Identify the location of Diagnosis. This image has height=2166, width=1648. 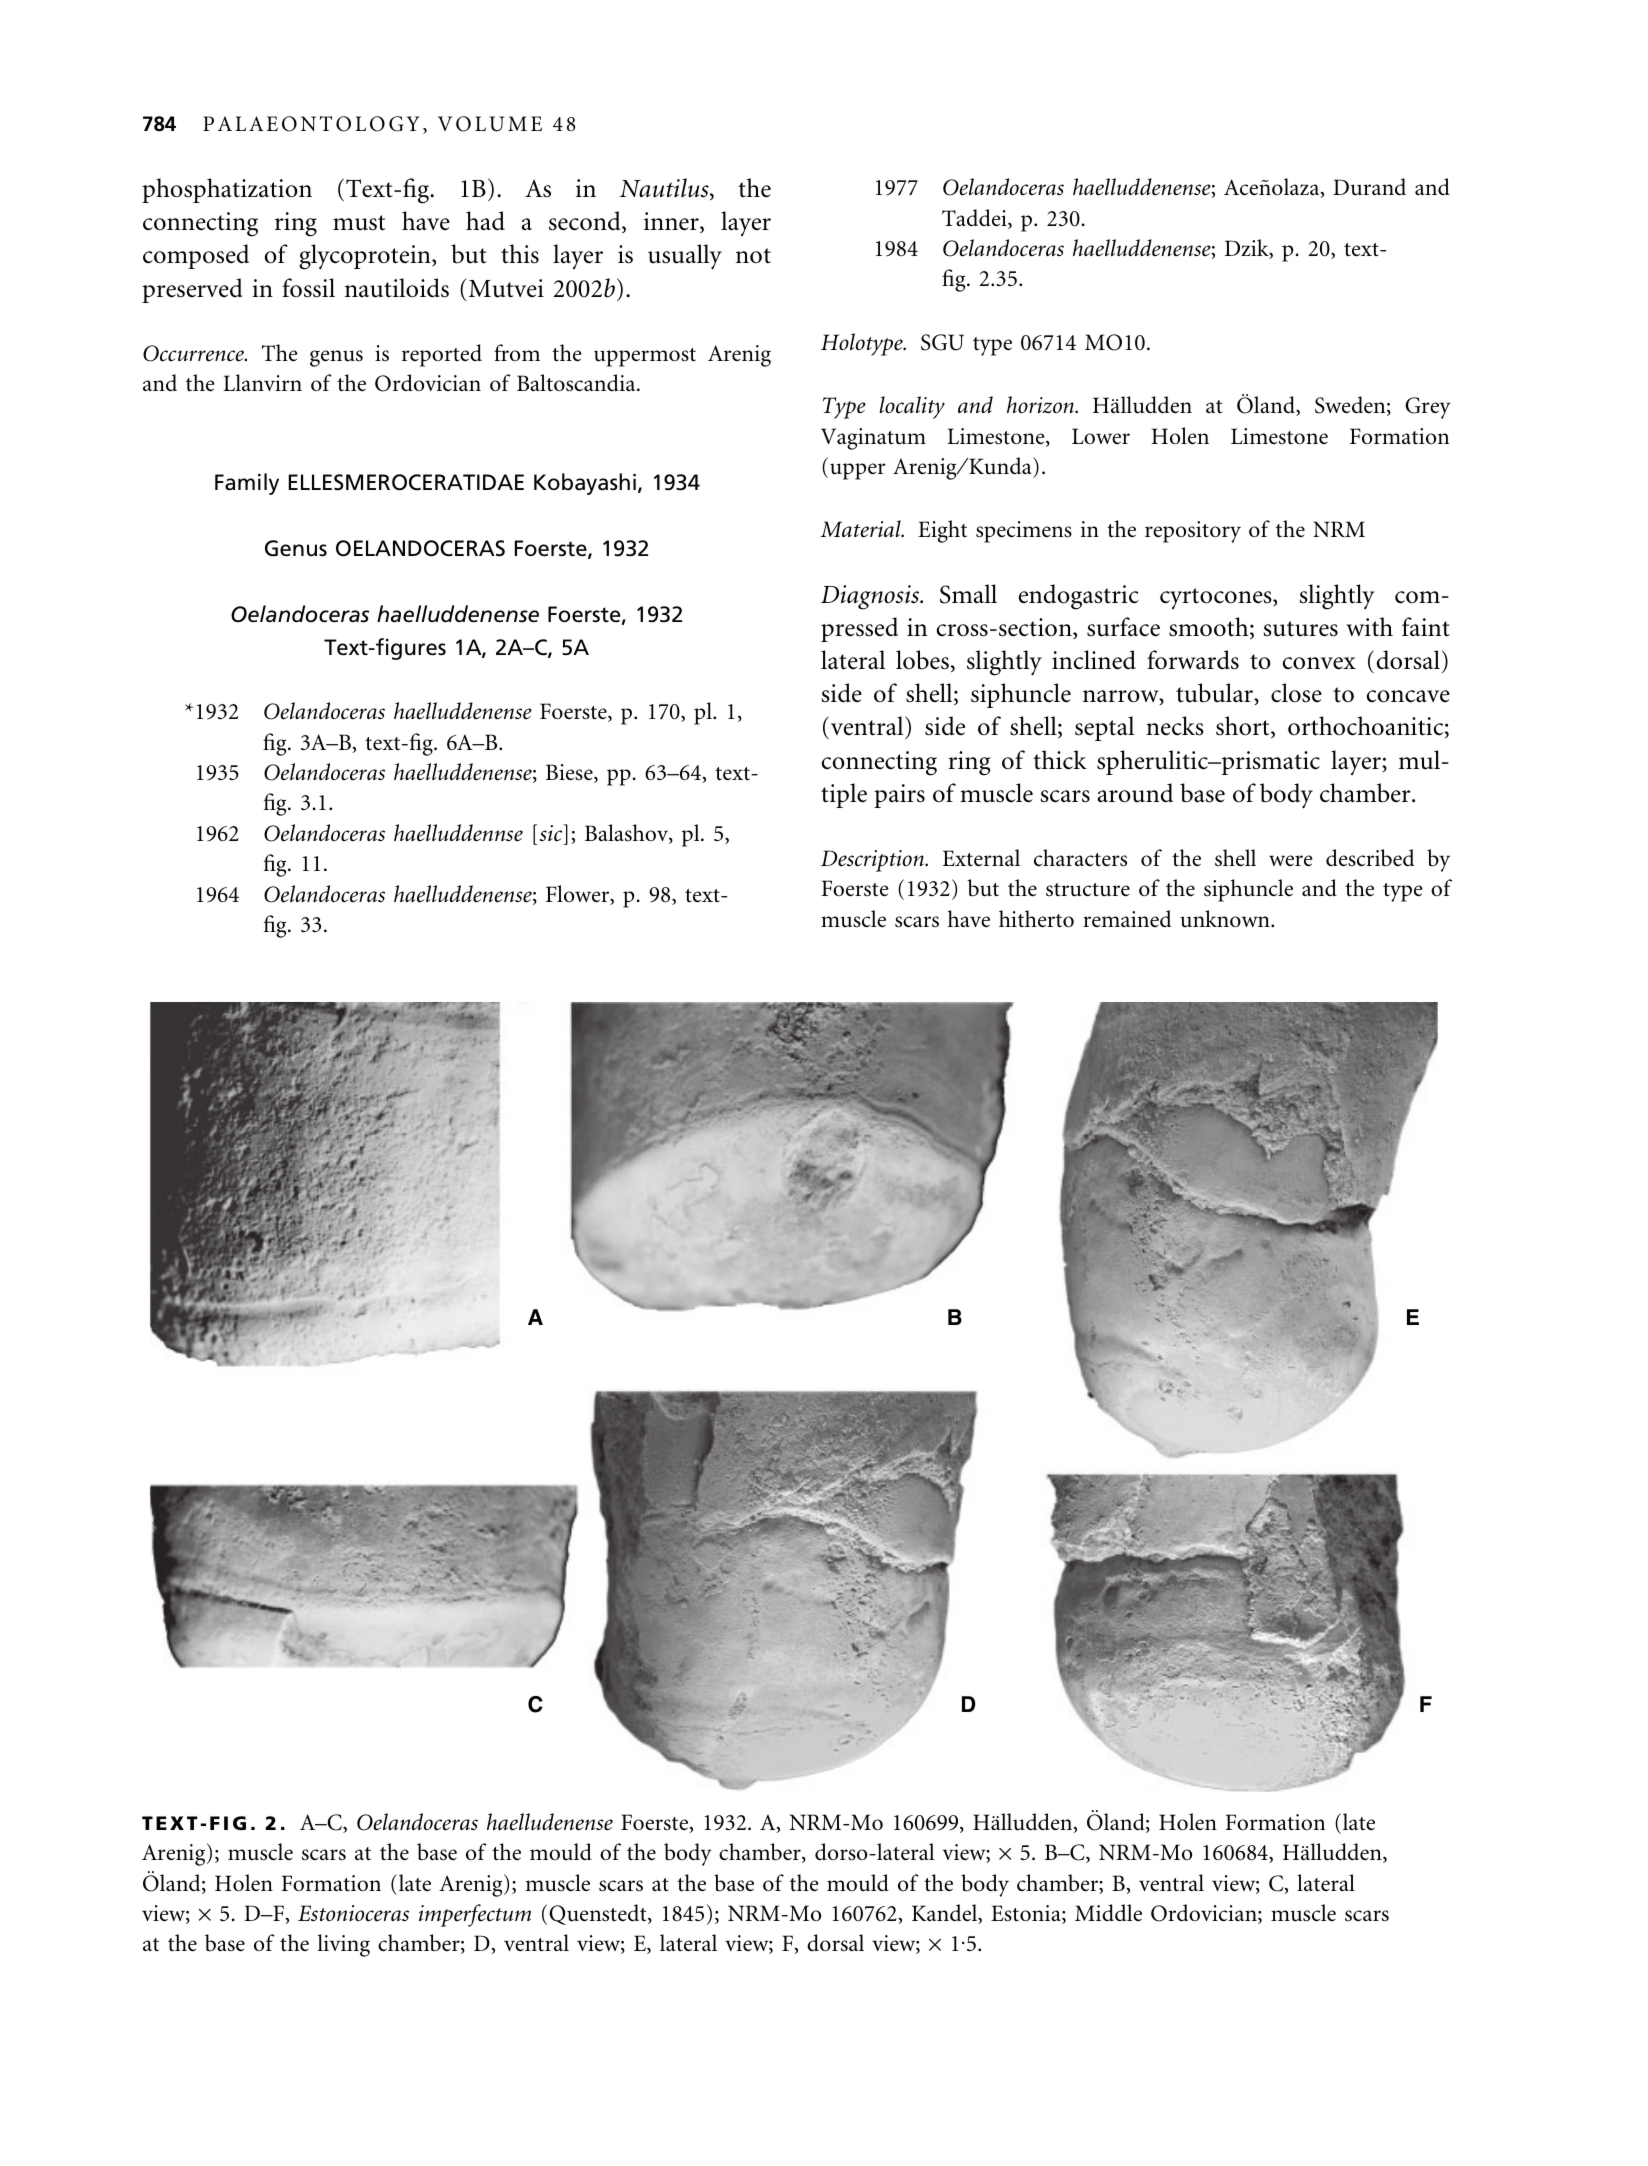
(871, 597).
